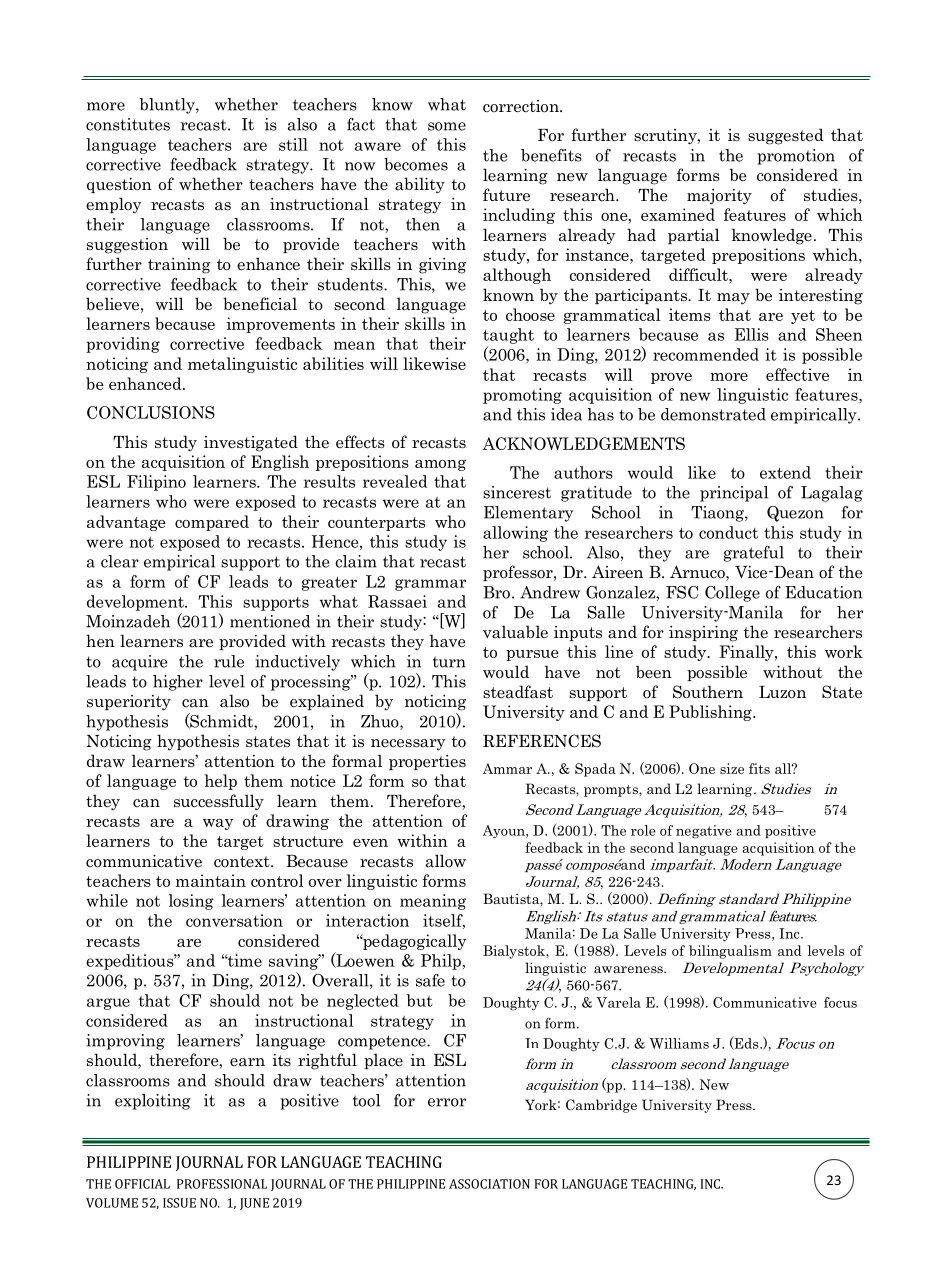 The height and width of the screenshot is (1270, 952). Describe the element at coordinates (447, 126) in the screenshot. I see `some` at that location.
